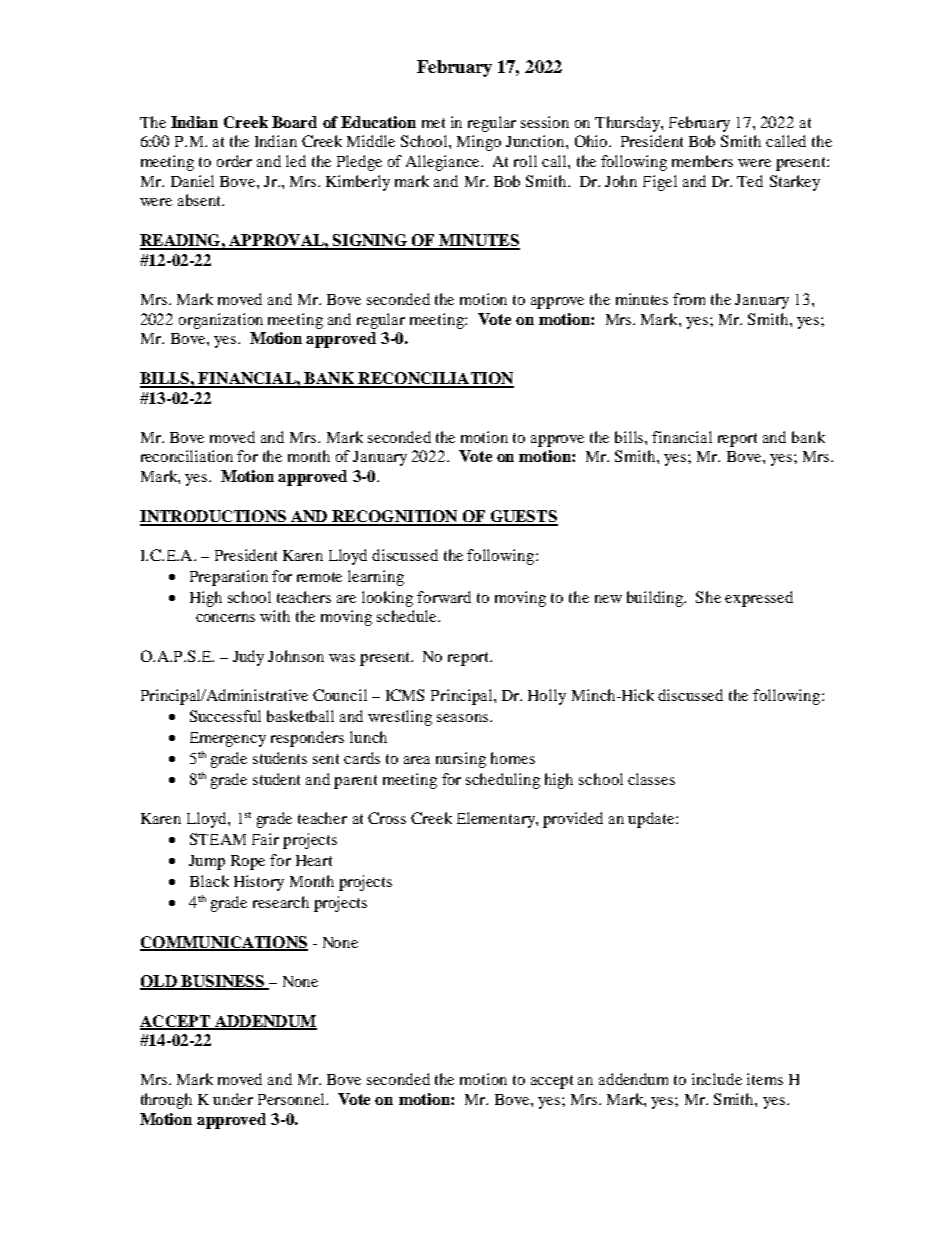 The width and height of the screenshot is (952, 1233). What do you see at coordinates (708, 597) in the screenshot?
I see `She` at bounding box center [708, 597].
